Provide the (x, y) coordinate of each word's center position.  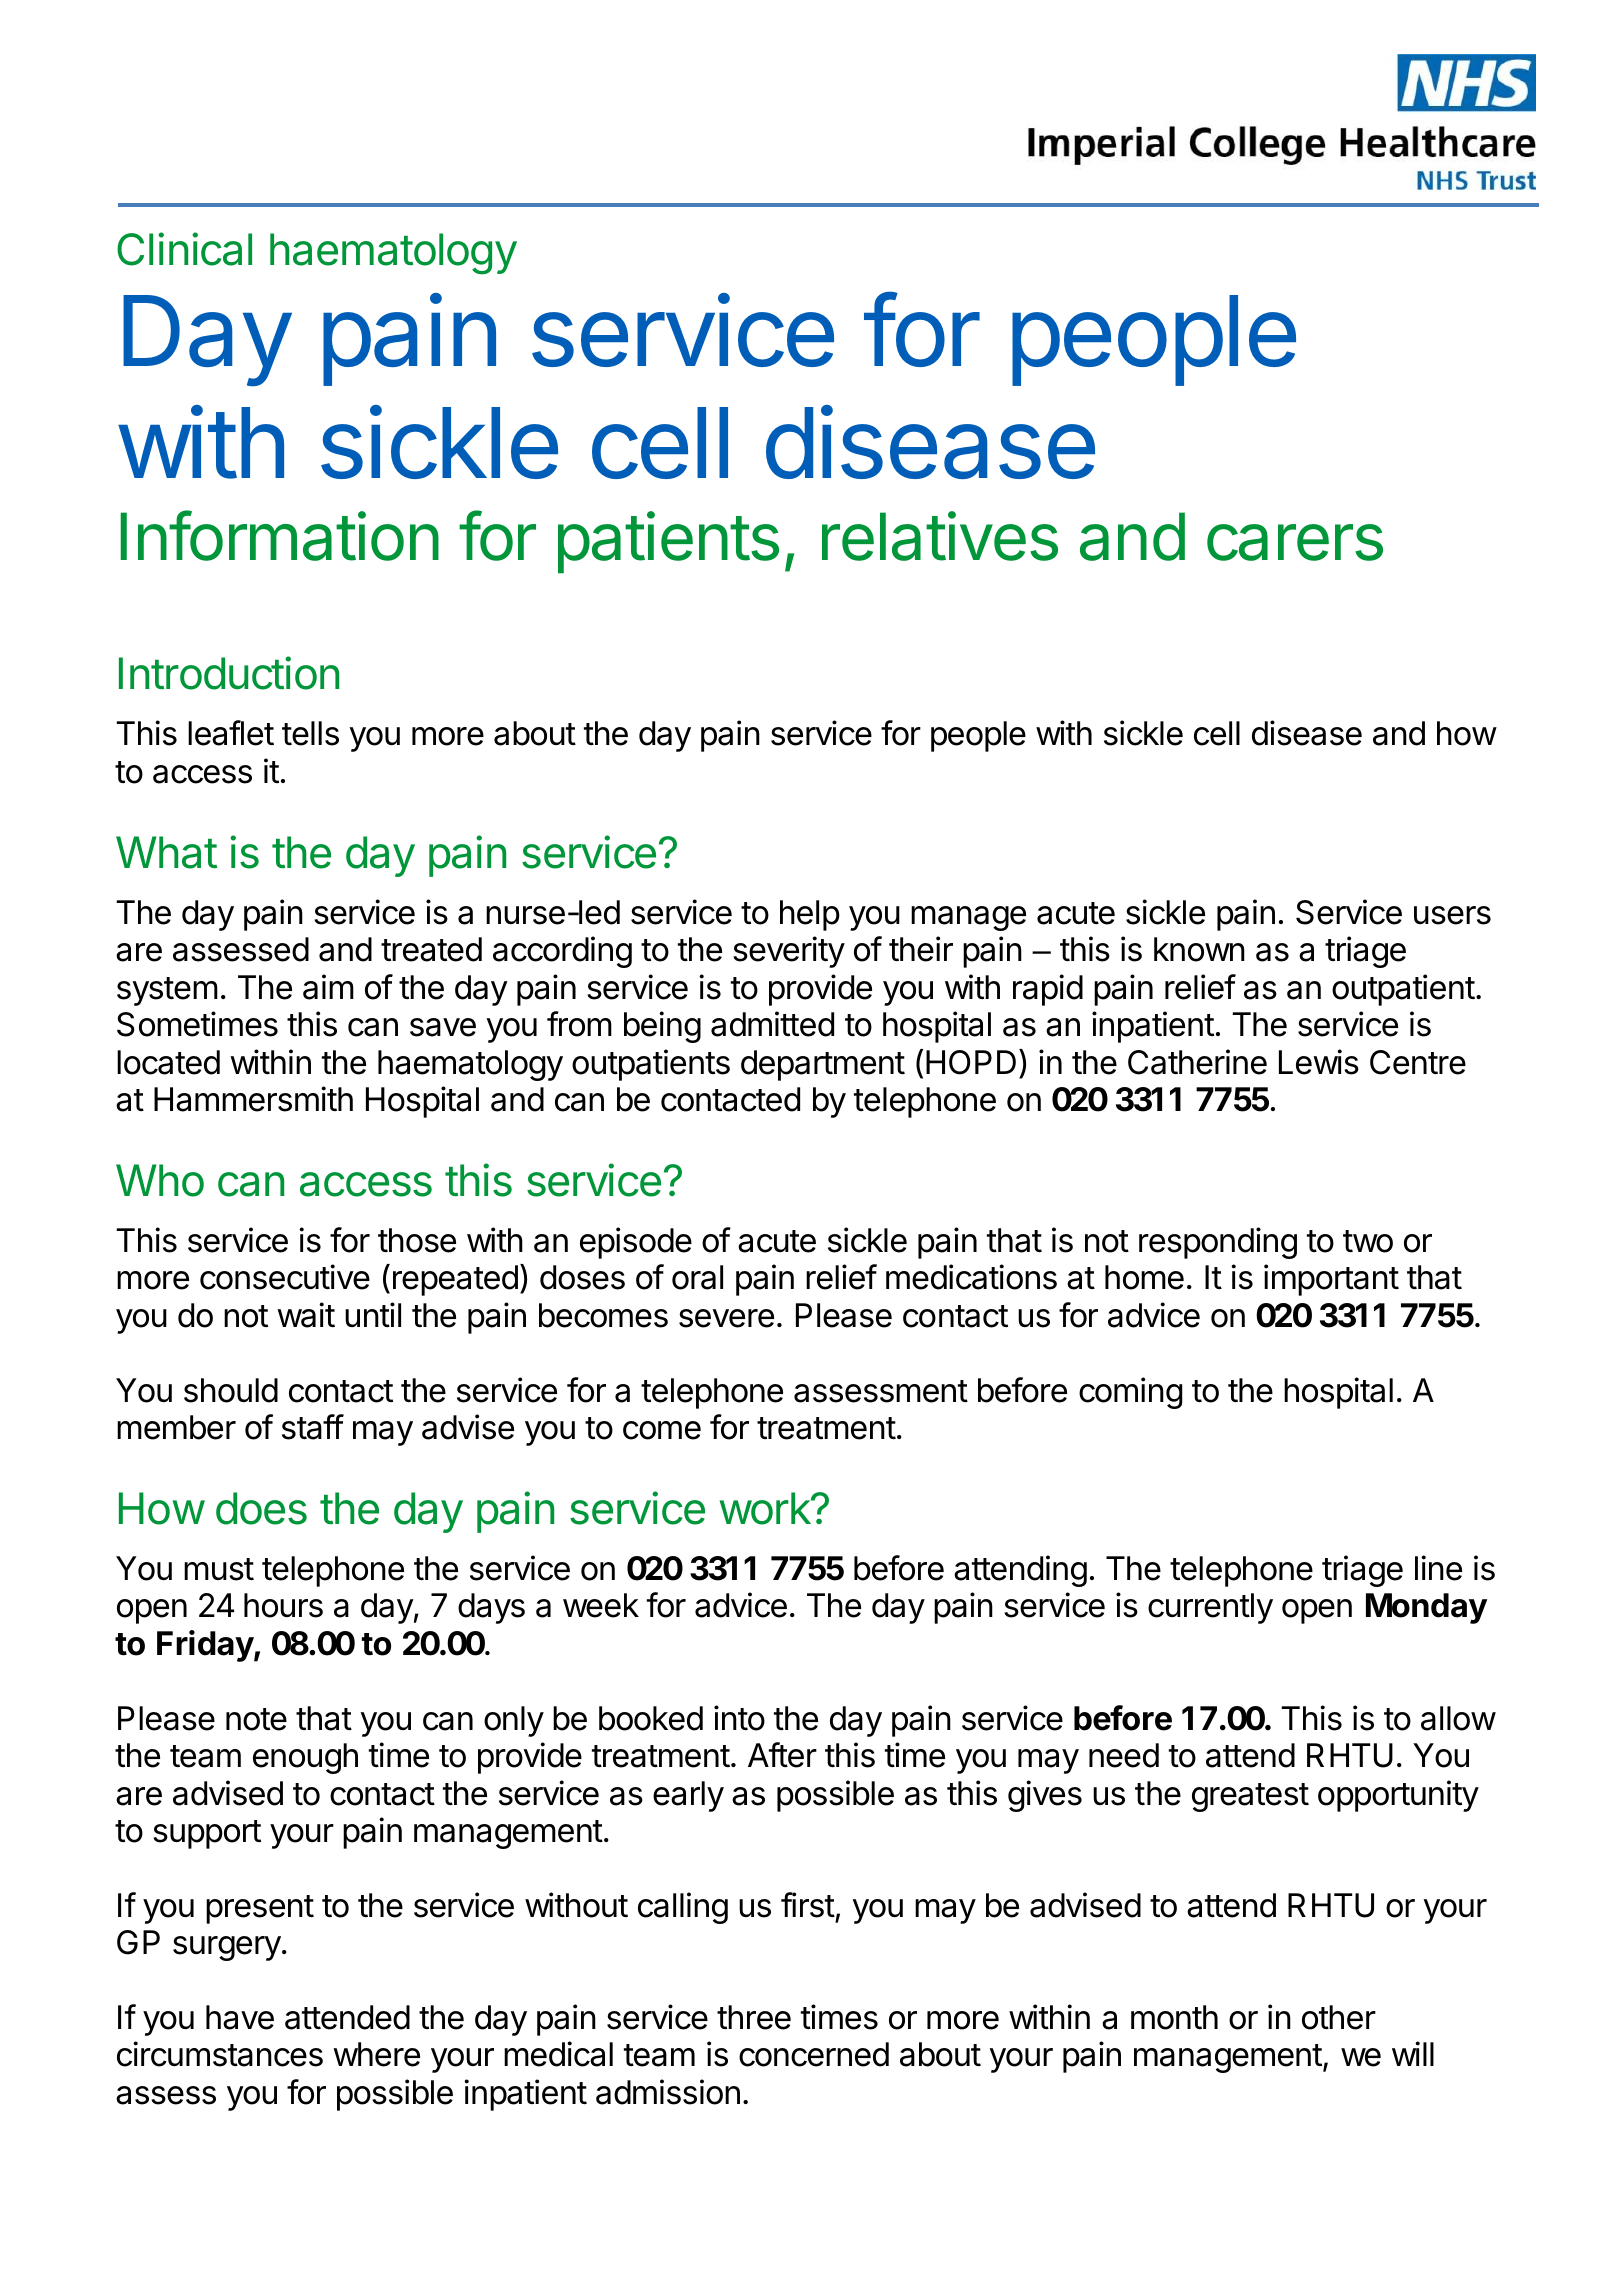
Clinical (184, 249)
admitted (772, 1024)
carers (1295, 542)
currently (1210, 1608)
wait (306, 1315)
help (810, 915)
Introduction (229, 673)
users (1452, 915)
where (376, 2054)
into (739, 1718)
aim (328, 987)
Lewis (1319, 1062)
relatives (940, 536)
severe (726, 1318)
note (256, 1719)
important (1331, 1280)
